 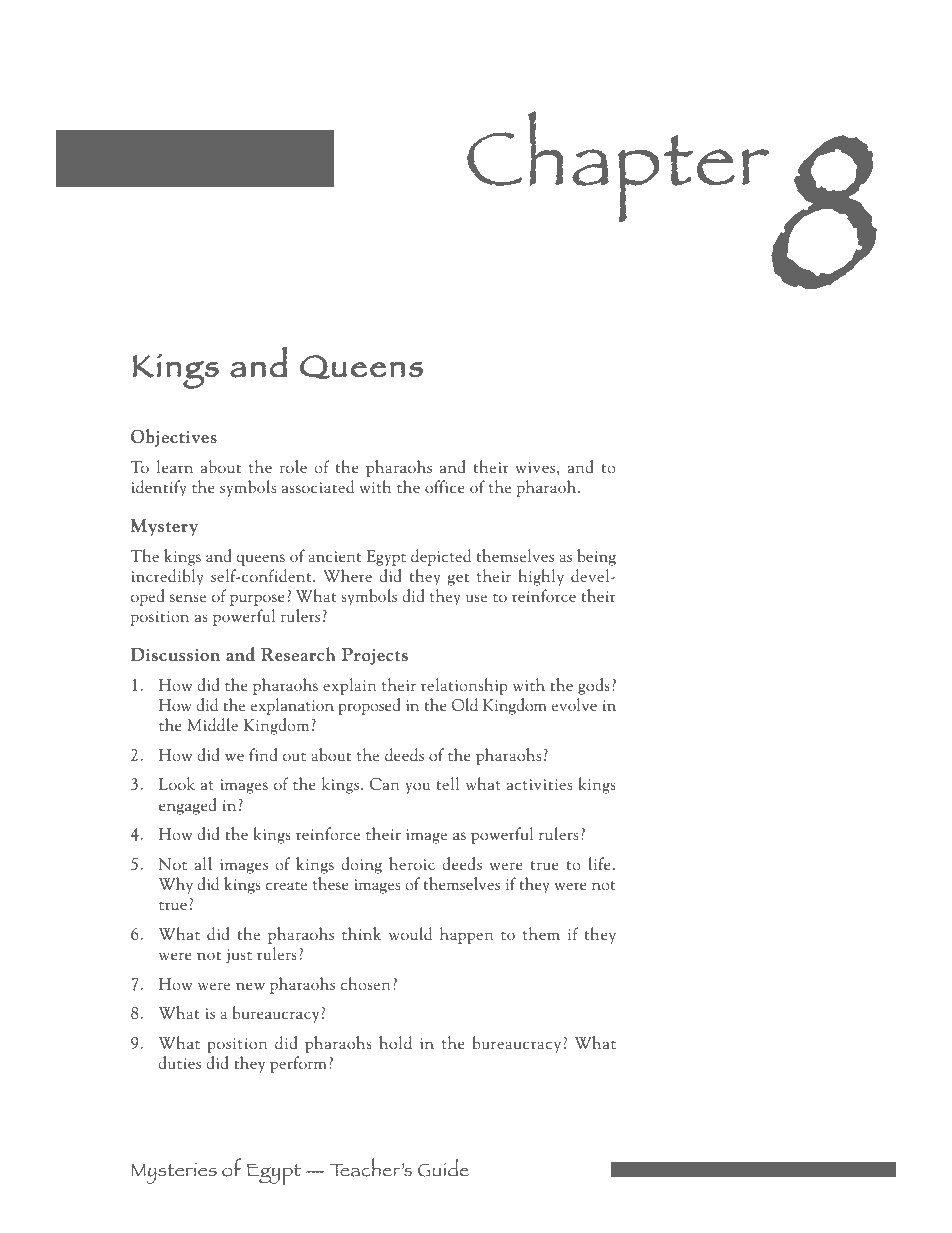 What do you see at coordinates (175, 466) in the screenshot?
I see `learn` at bounding box center [175, 466].
